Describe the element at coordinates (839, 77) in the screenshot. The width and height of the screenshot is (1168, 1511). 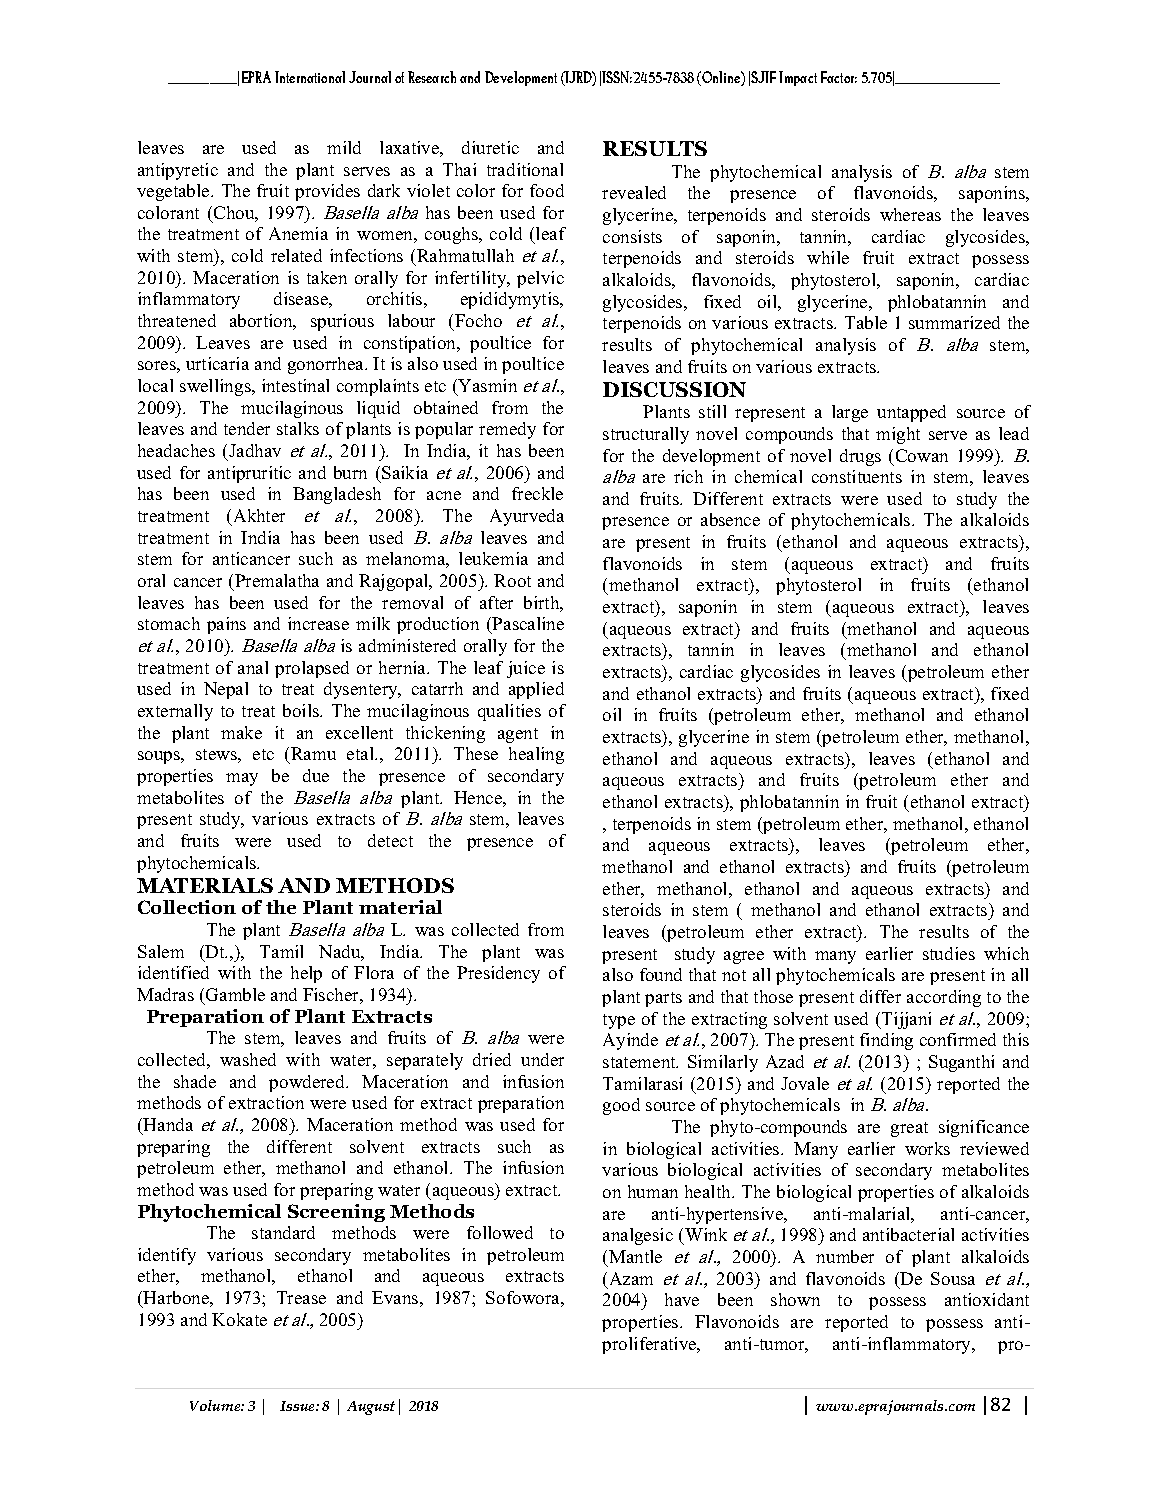
I see `Factor` at that location.
